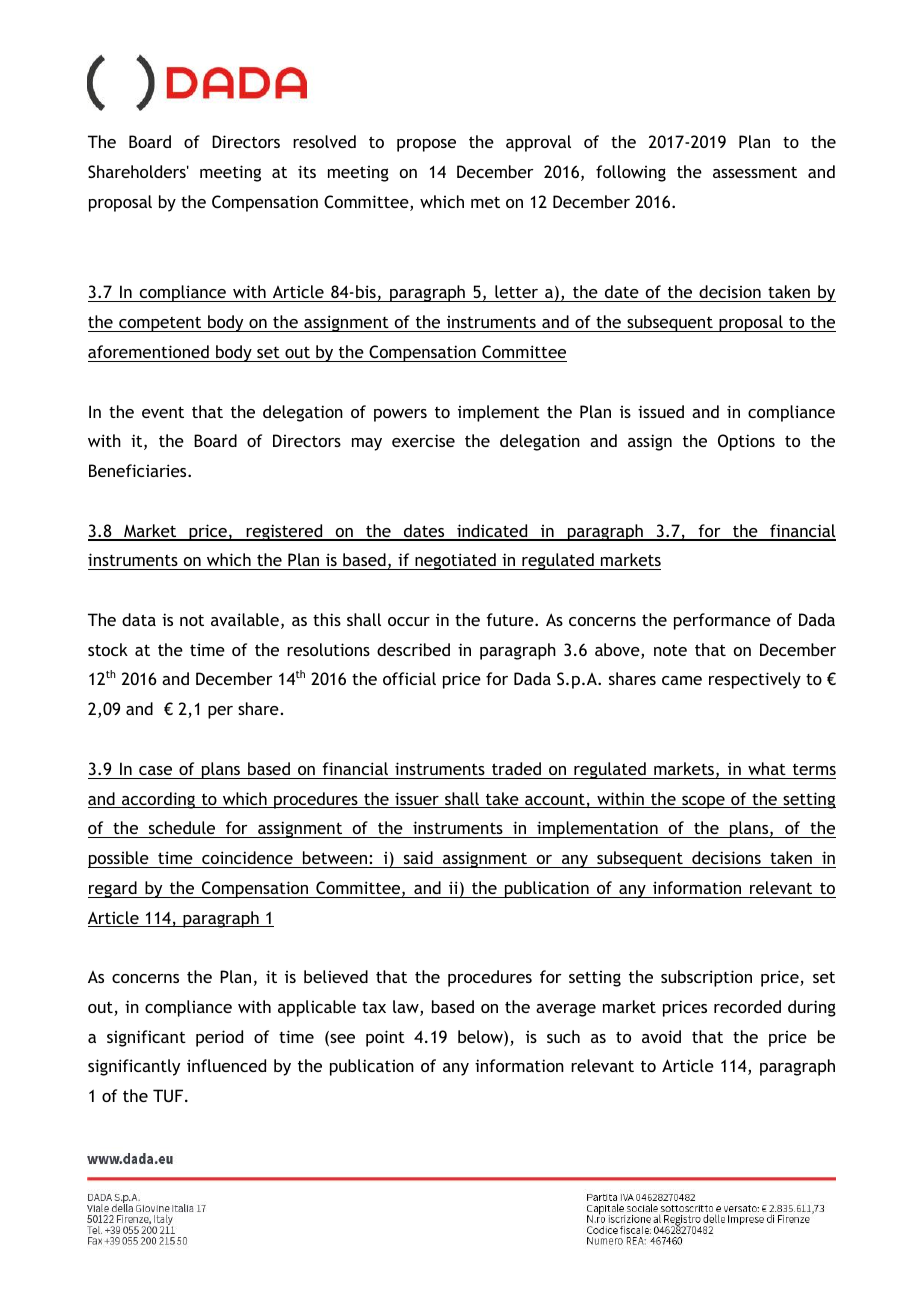  What do you see at coordinates (226, 1065) in the page?
I see `influenced` at bounding box center [226, 1065].
